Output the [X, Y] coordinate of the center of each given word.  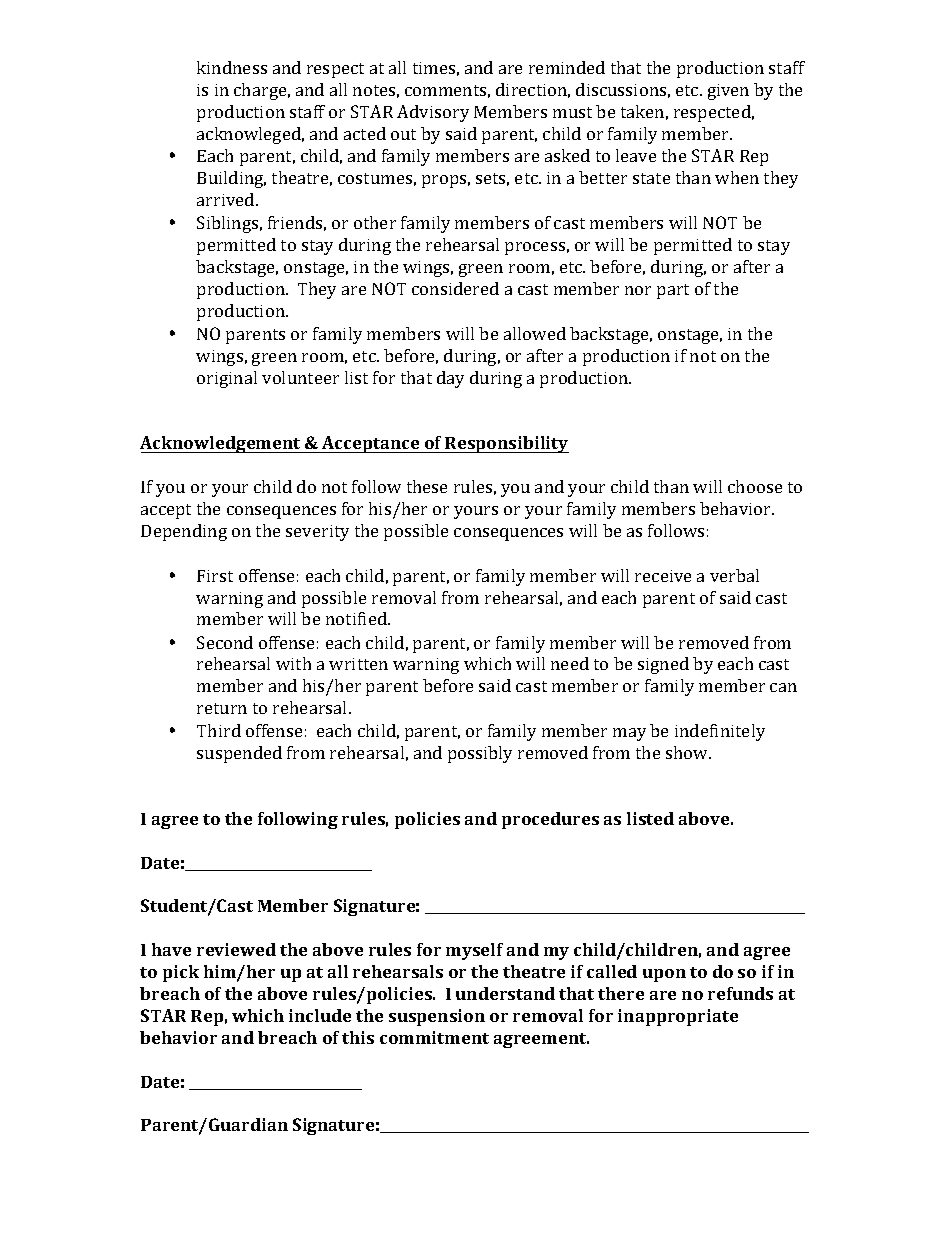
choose [755, 486]
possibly [480, 754]
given [728, 92]
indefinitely [720, 732]
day [450, 379]
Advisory [433, 113]
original [227, 379]
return [222, 708]
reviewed [236, 949]
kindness [232, 67]
